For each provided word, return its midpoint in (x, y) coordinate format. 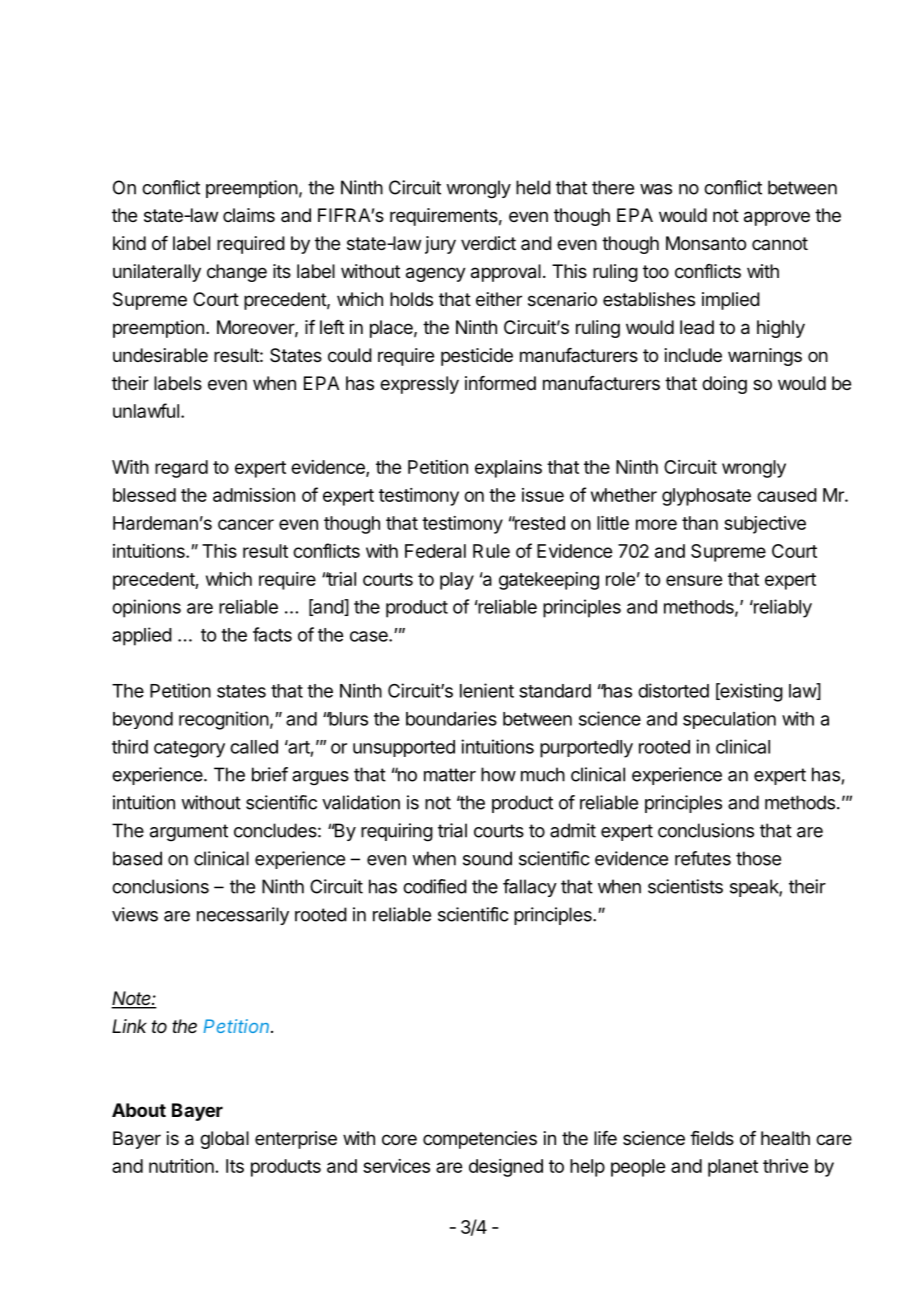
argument (189, 833)
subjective (765, 525)
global (224, 1140)
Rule (491, 551)
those (758, 858)
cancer (246, 524)
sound (487, 858)
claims (249, 215)
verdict (488, 243)
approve (777, 218)
